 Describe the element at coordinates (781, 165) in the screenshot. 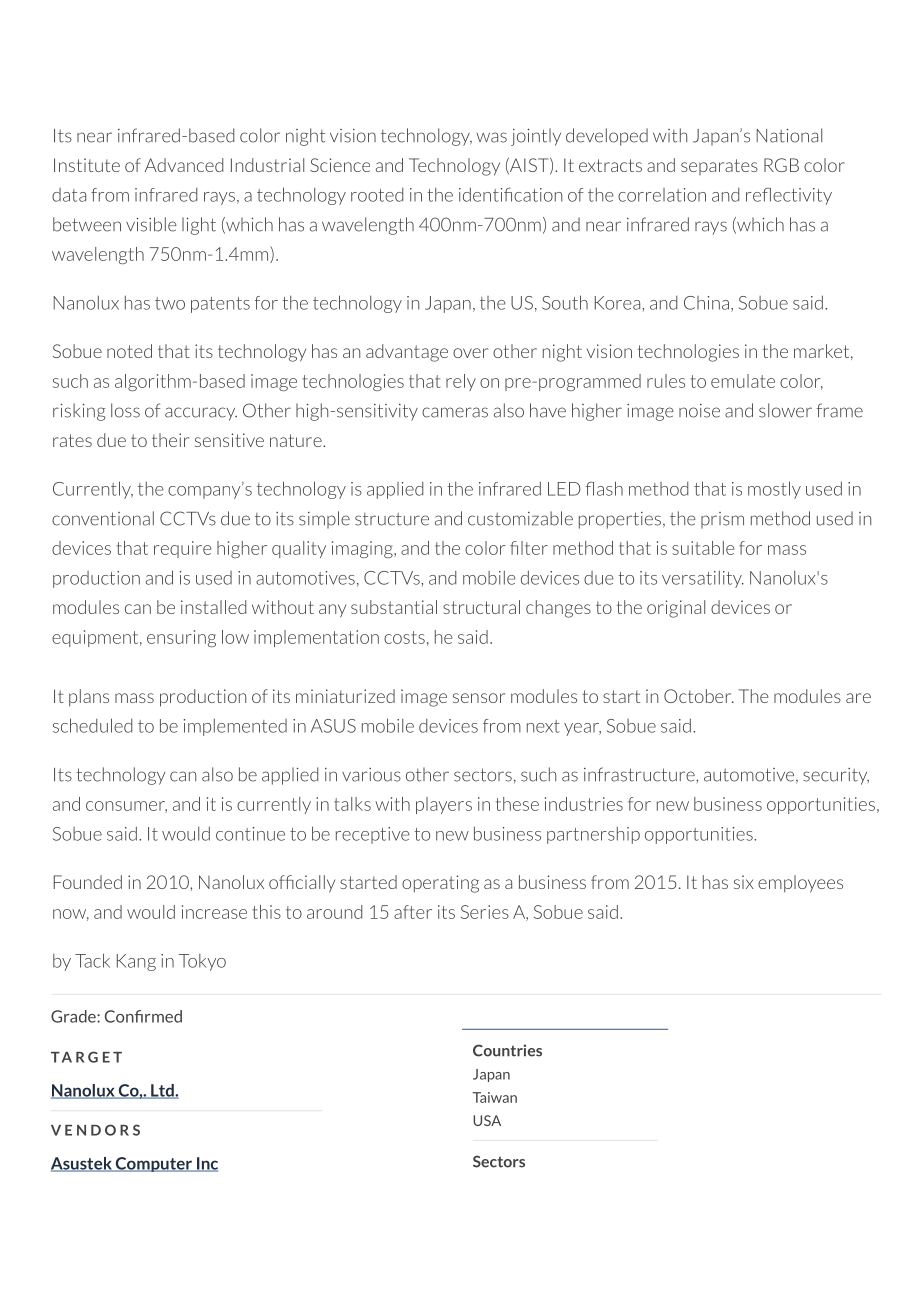

I see `RGB` at that location.
